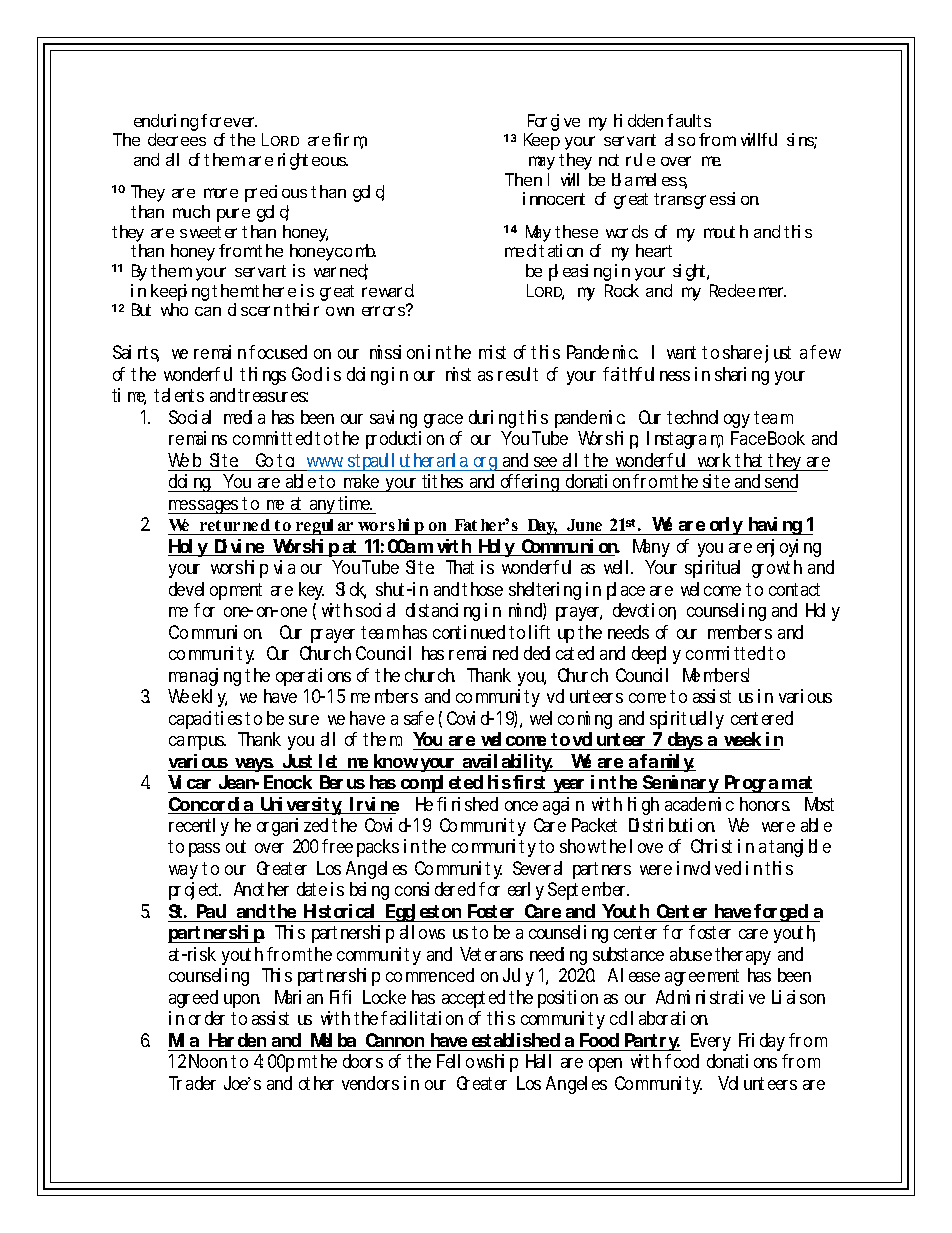 The height and width of the image is (1233, 952). I want to click on messages, so click(204, 507).
